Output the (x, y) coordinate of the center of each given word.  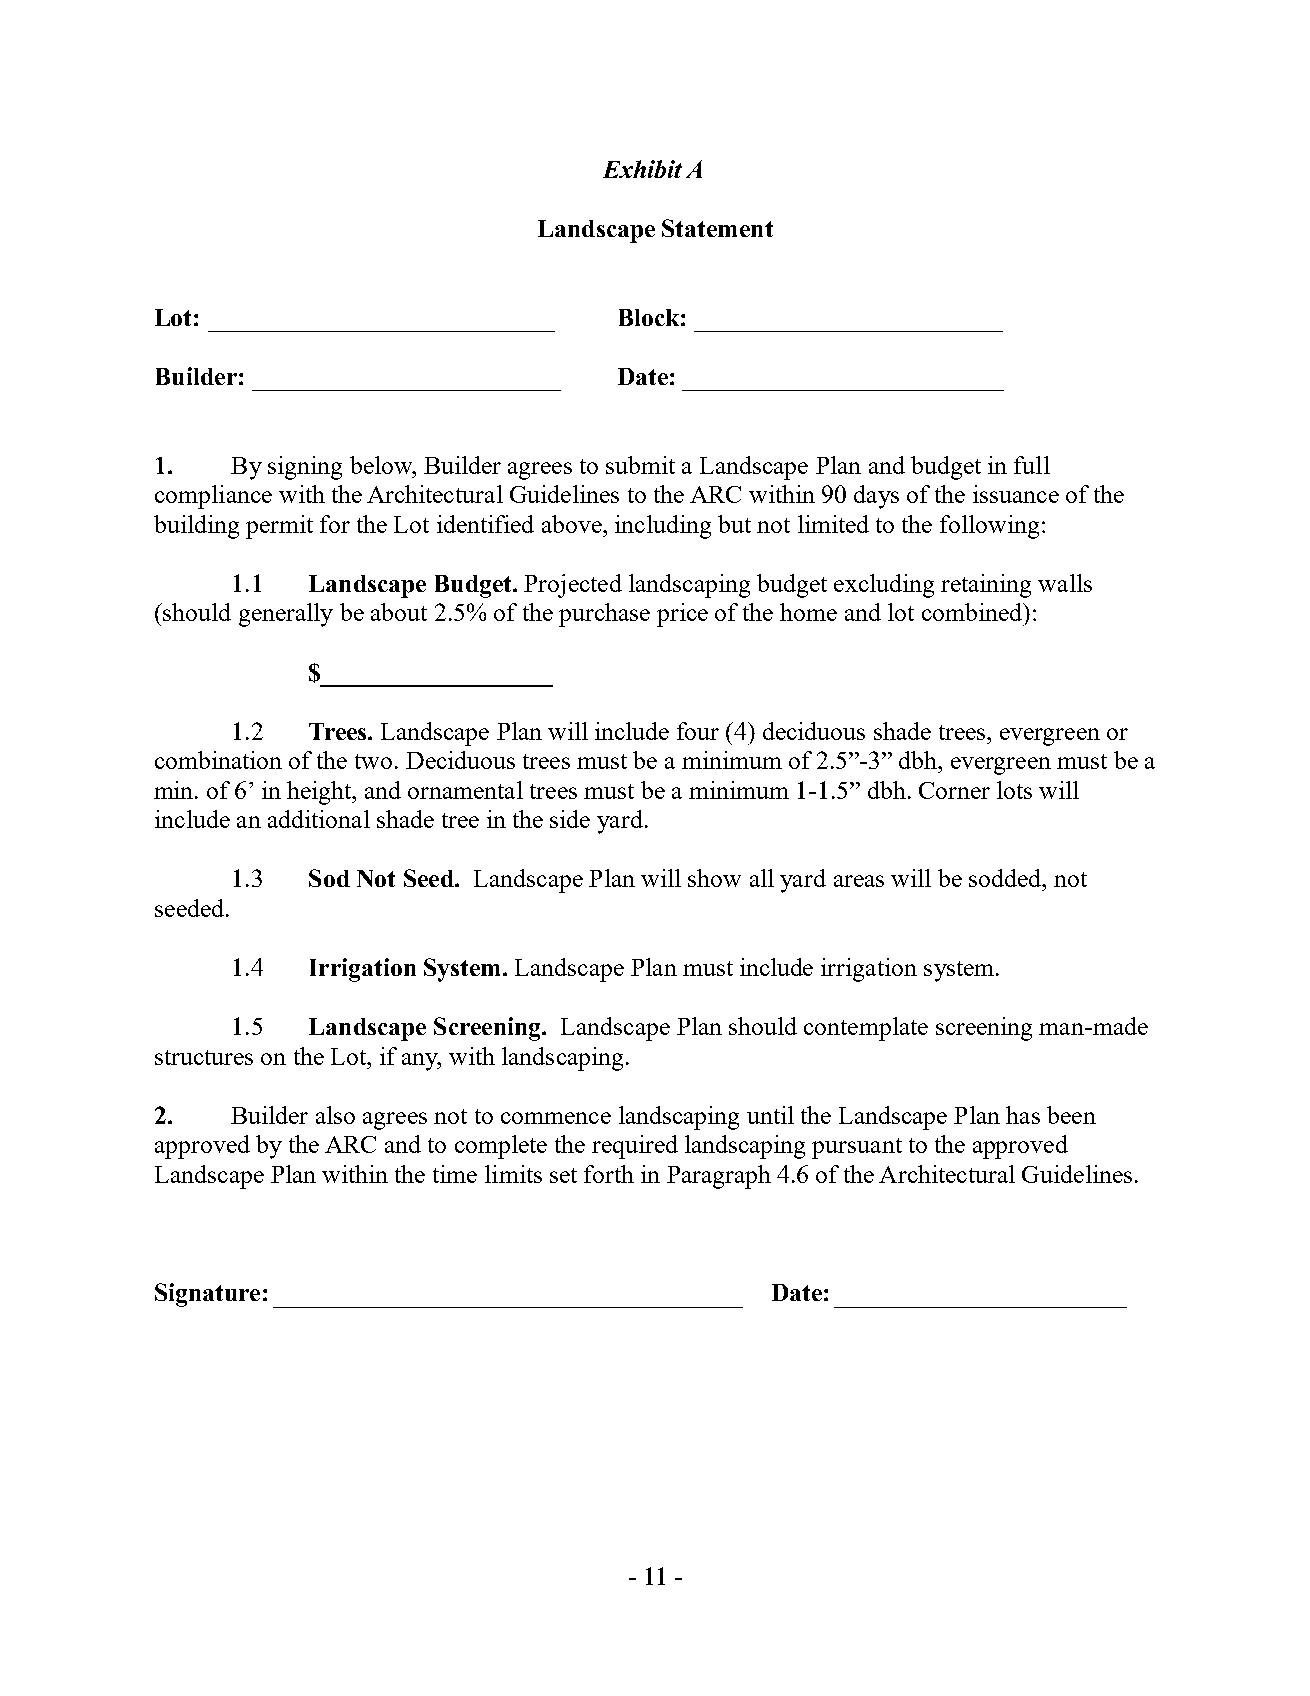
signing (305, 468)
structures (204, 1057)
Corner (954, 790)
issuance (1016, 494)
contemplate (866, 1029)
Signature (207, 1295)
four (698, 731)
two (373, 761)
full (1032, 465)
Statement (717, 228)
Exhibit (642, 169)
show (714, 878)
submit (640, 465)
